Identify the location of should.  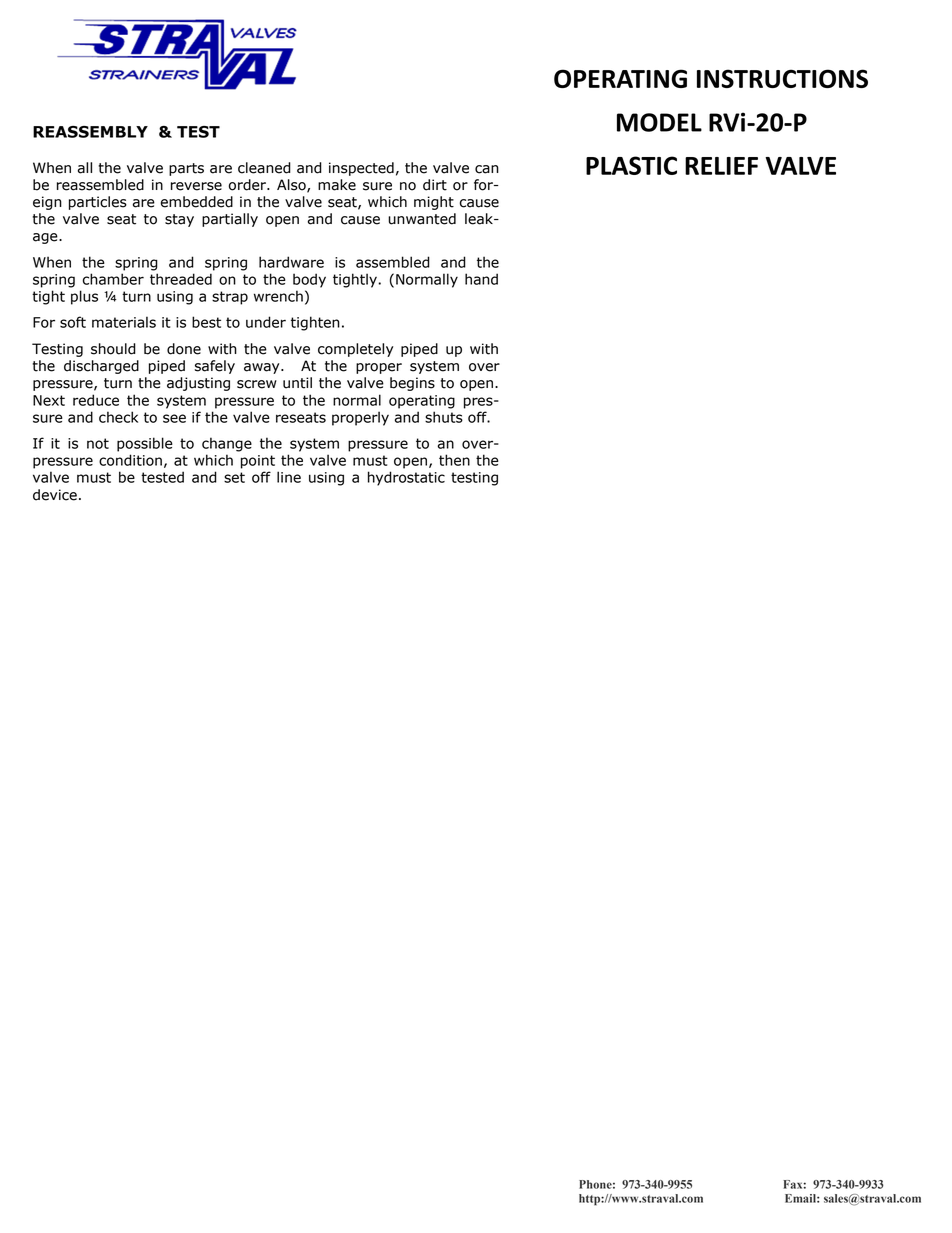
(113, 349).
